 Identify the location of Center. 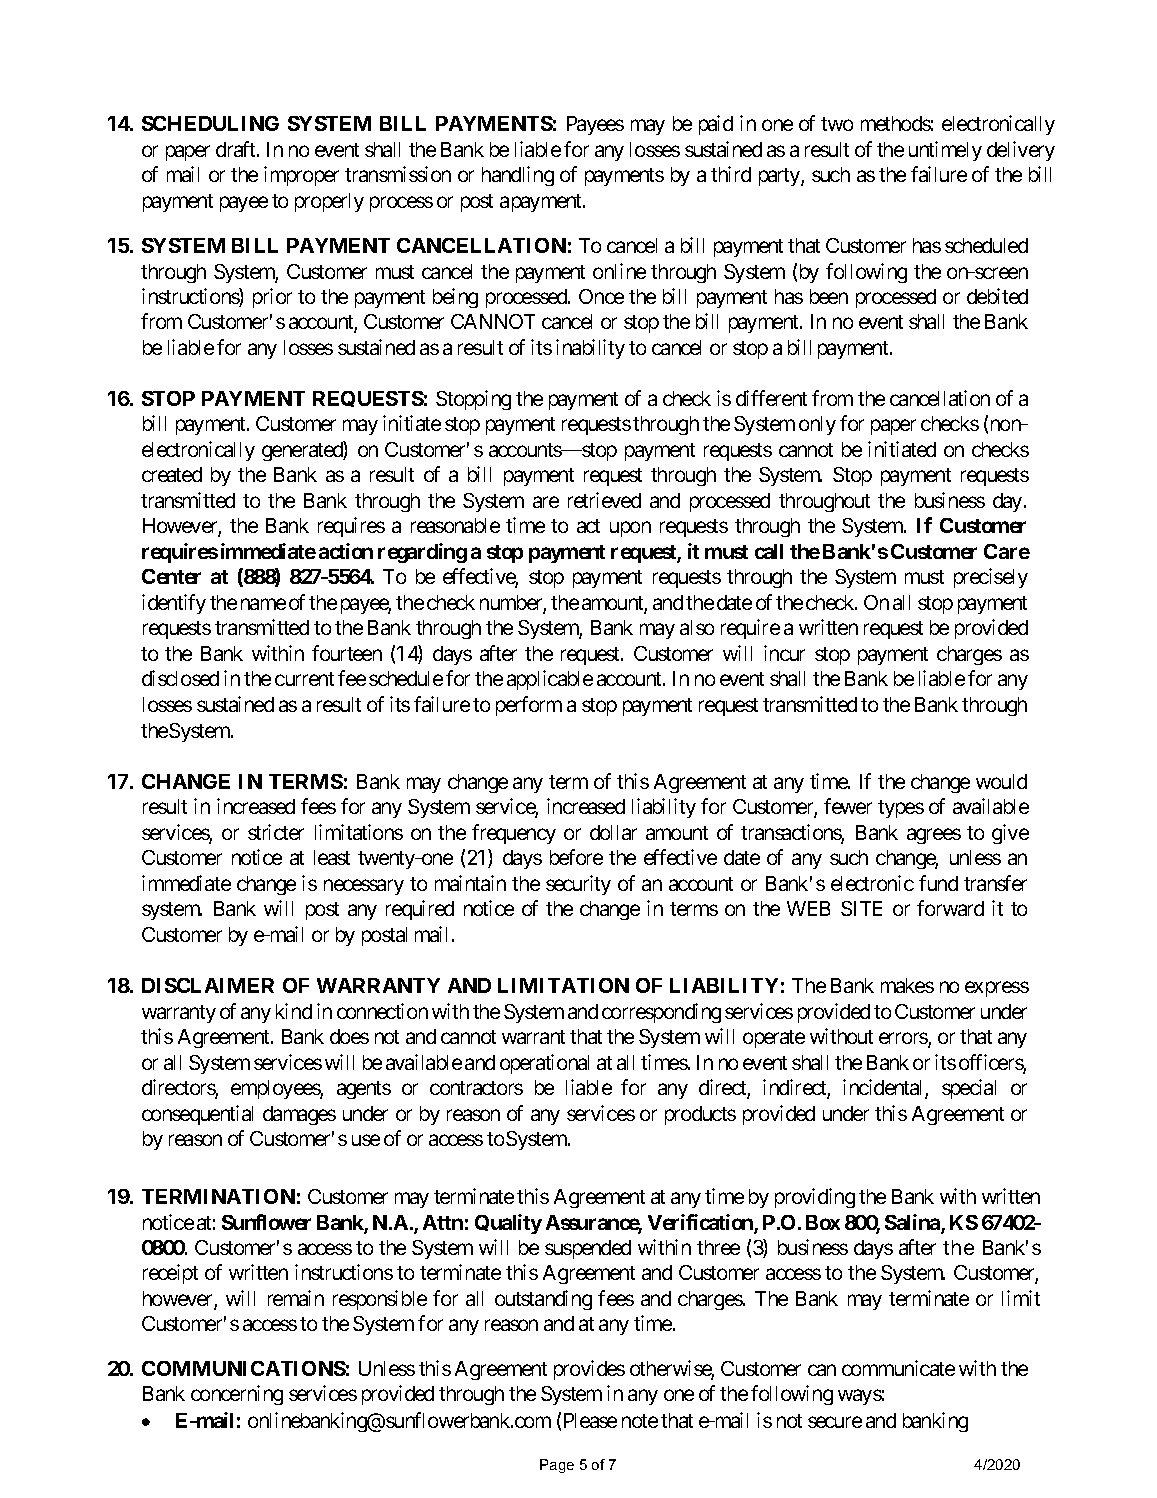
(171, 576).
